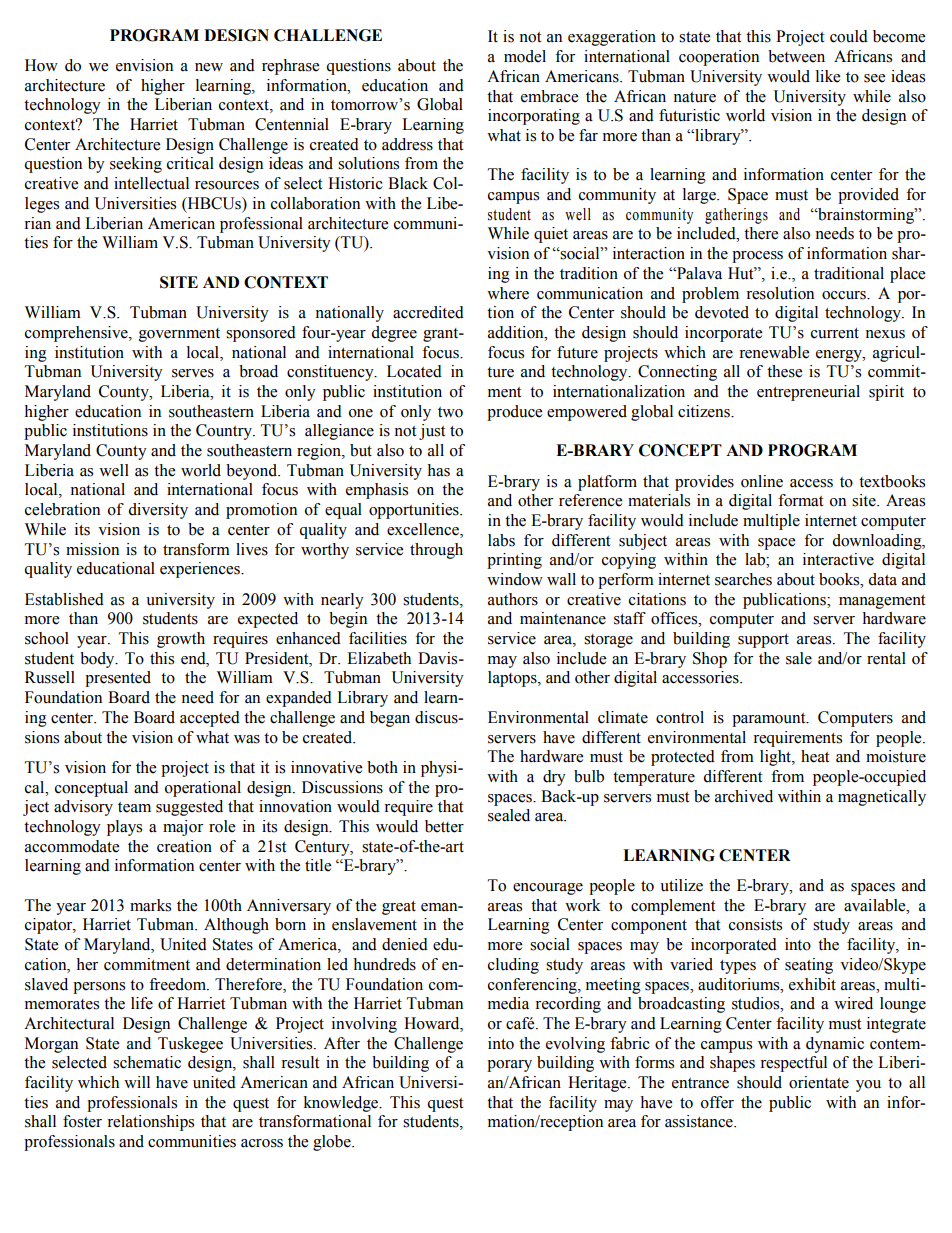 This document has height=1233, width=952. What do you see at coordinates (796, 56) in the document?
I see `between` at bounding box center [796, 56].
